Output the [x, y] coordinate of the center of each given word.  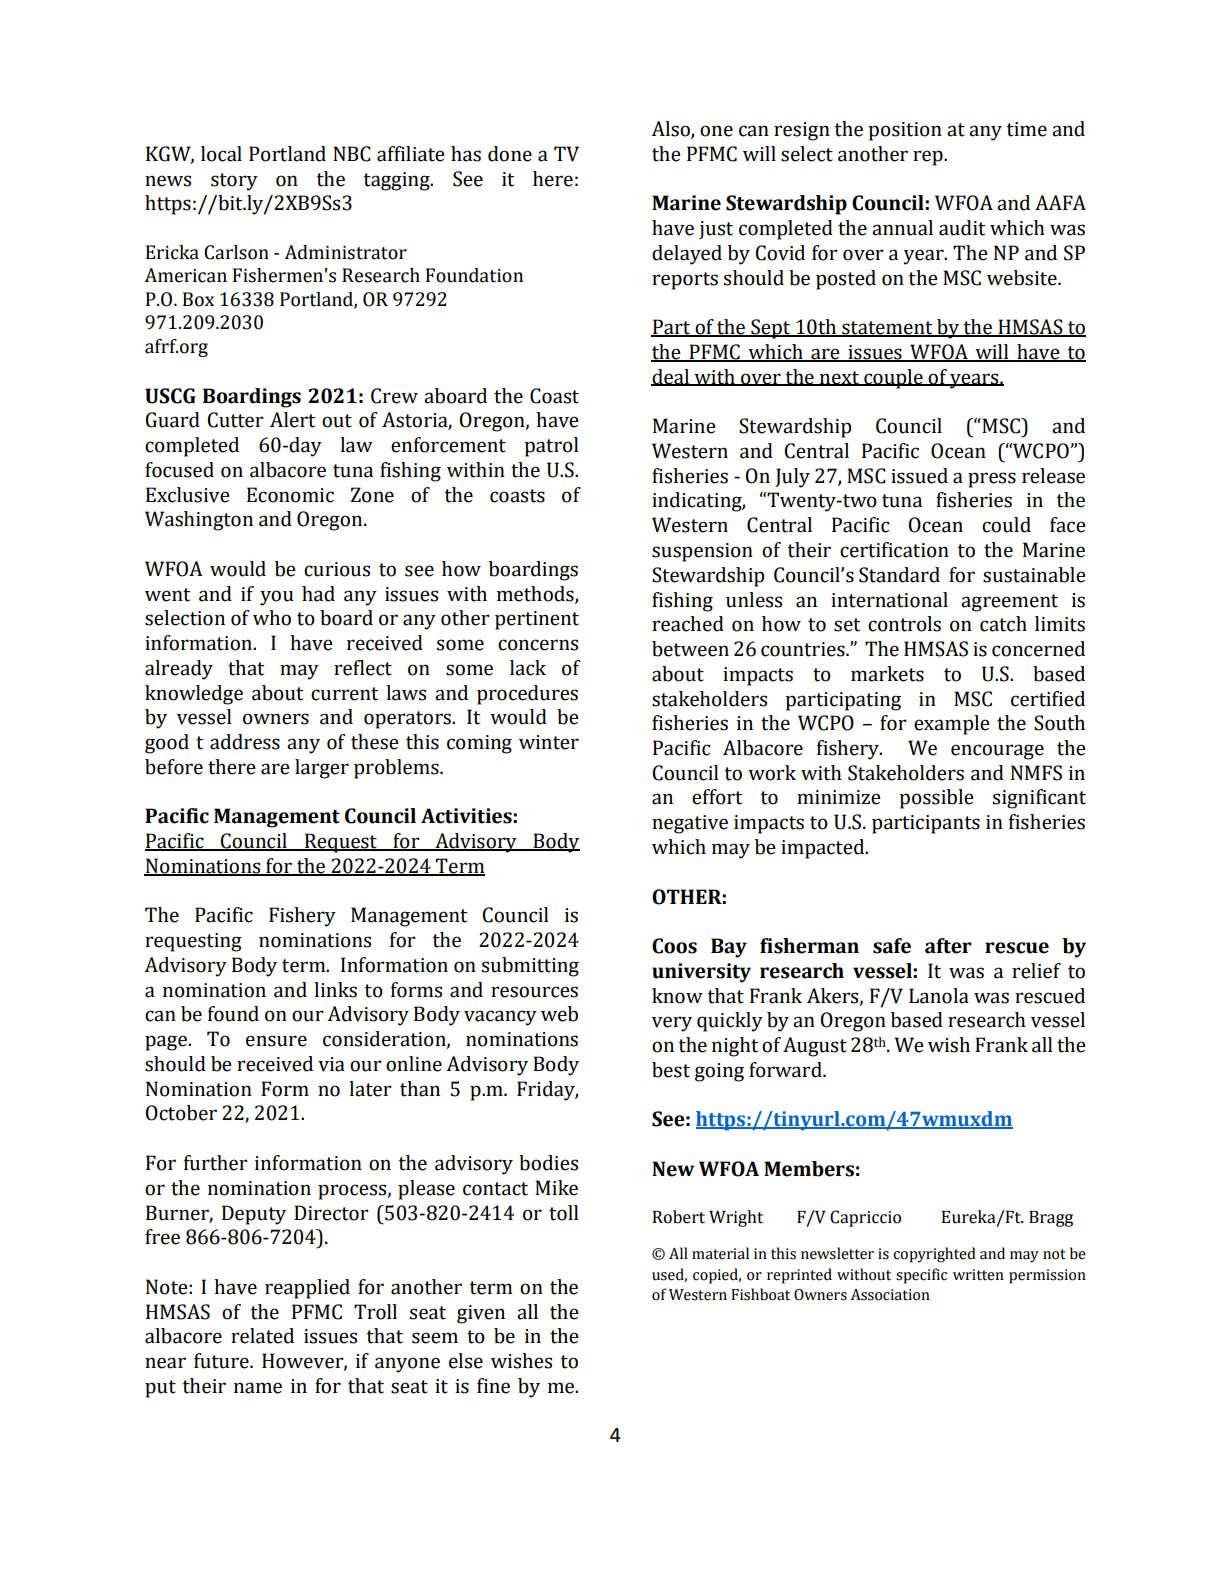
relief [1036, 971]
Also [671, 130]
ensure [276, 1041]
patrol [551, 447]
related [262, 1336]
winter [549, 742]
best [671, 1070]
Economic [290, 495]
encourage [997, 752]
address [245, 742]
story [234, 182]
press [992, 480]
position [905, 131]
